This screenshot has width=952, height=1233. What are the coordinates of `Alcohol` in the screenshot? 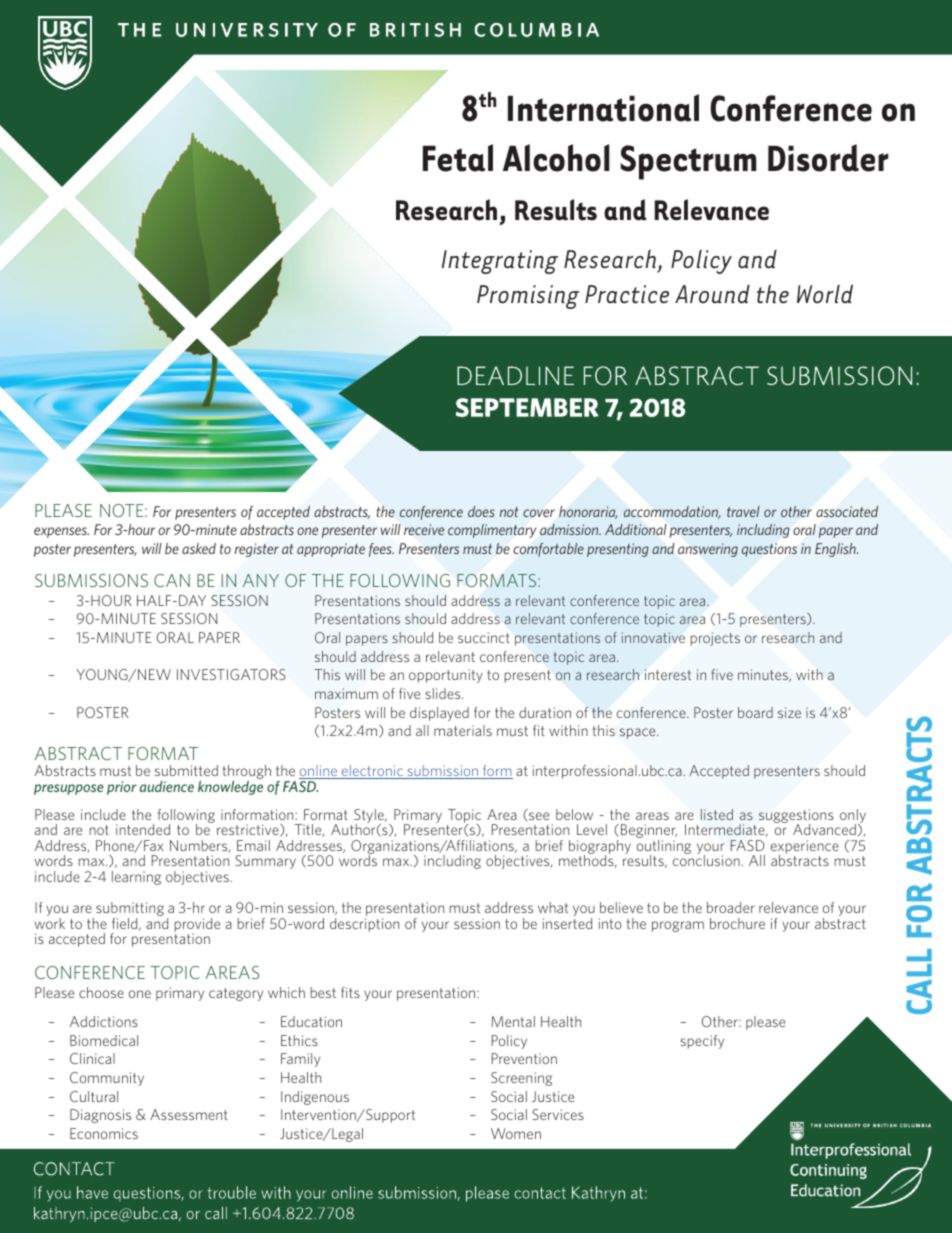 It's located at (556, 158).
